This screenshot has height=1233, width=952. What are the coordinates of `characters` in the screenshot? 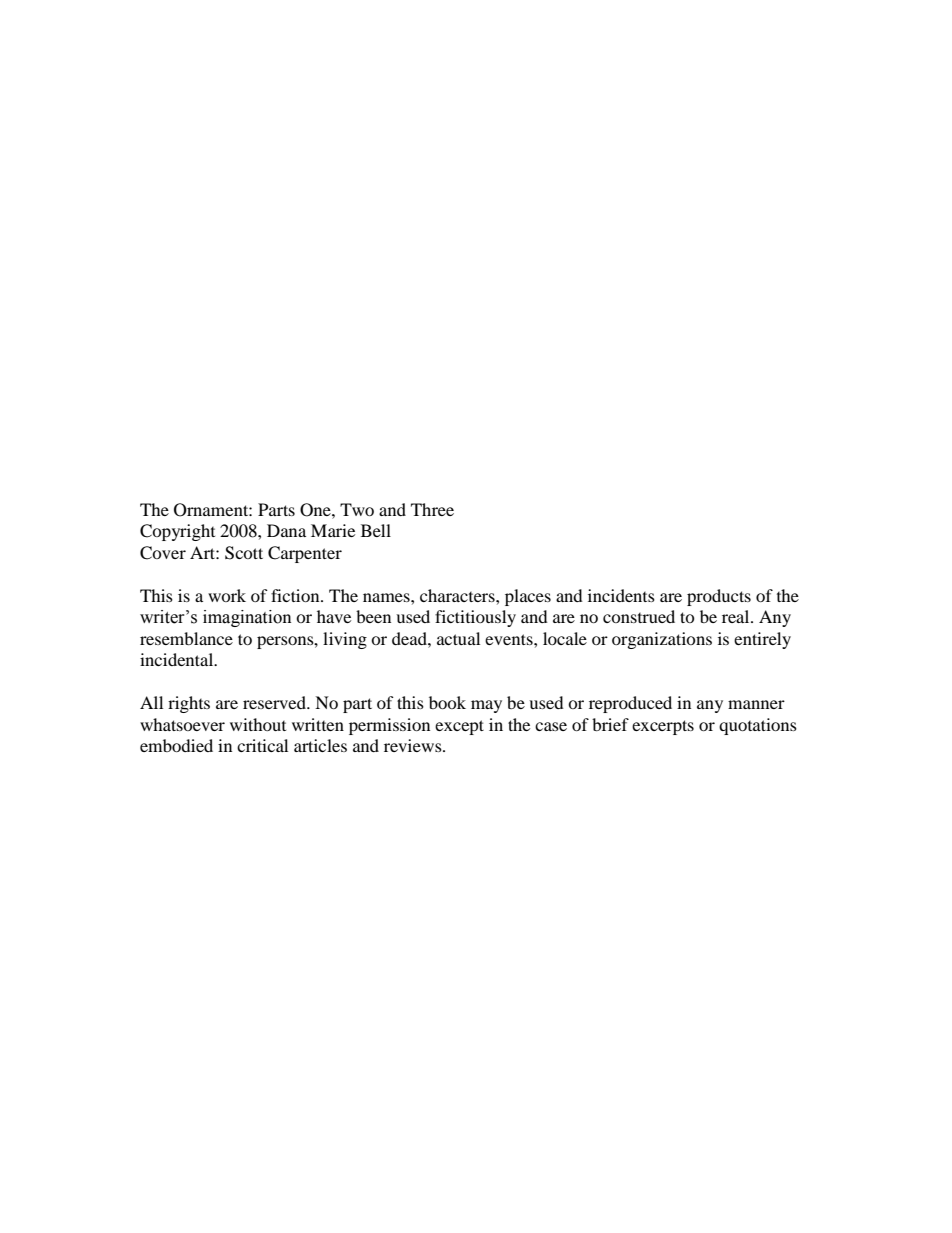 It's located at (458, 595).
